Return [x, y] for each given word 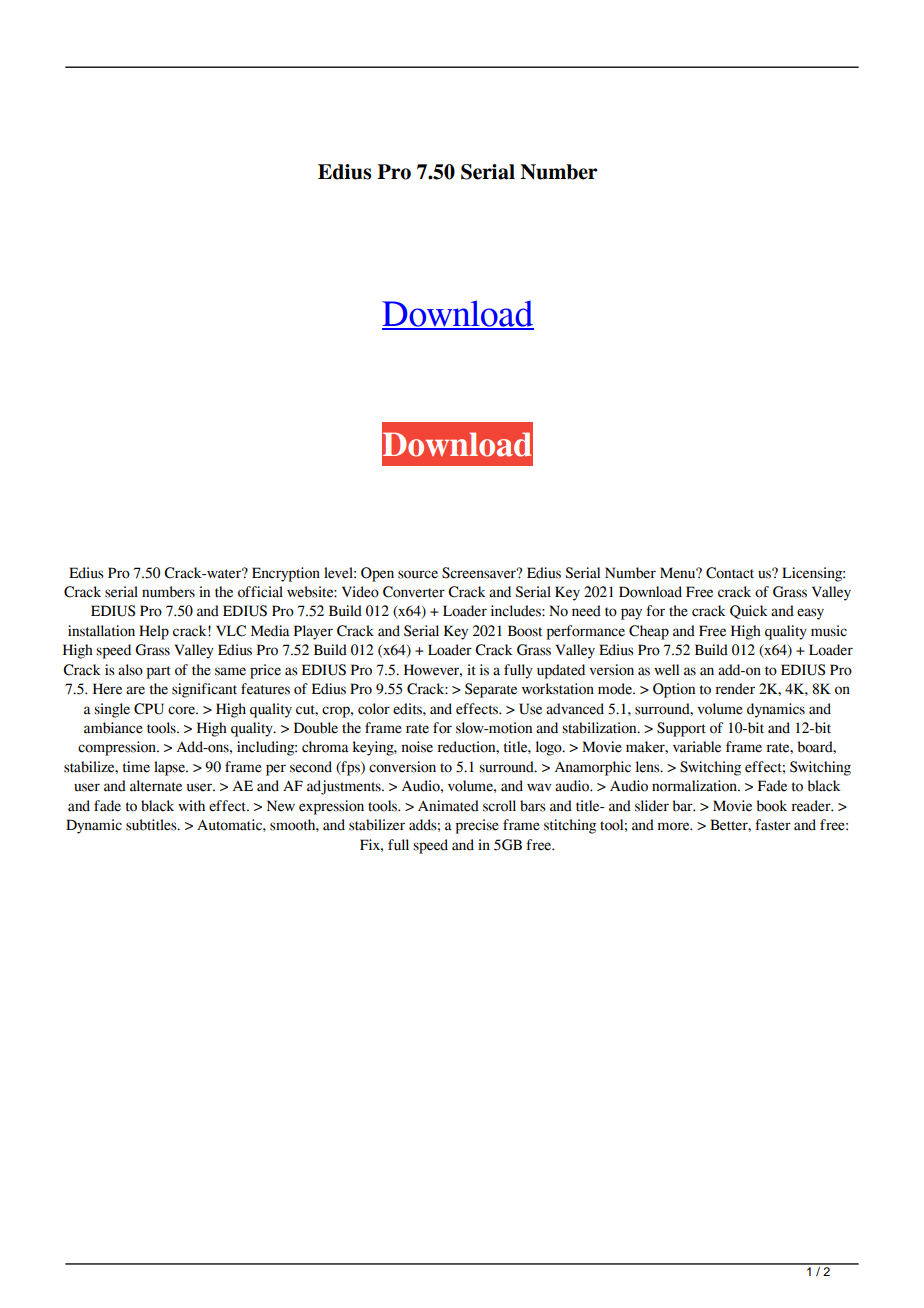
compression [118, 748]
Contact [730, 573]
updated [561, 671]
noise [417, 747]
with [191, 805]
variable [697, 747]
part [159, 672]
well [666, 670]
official [260, 592]
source [418, 574]
